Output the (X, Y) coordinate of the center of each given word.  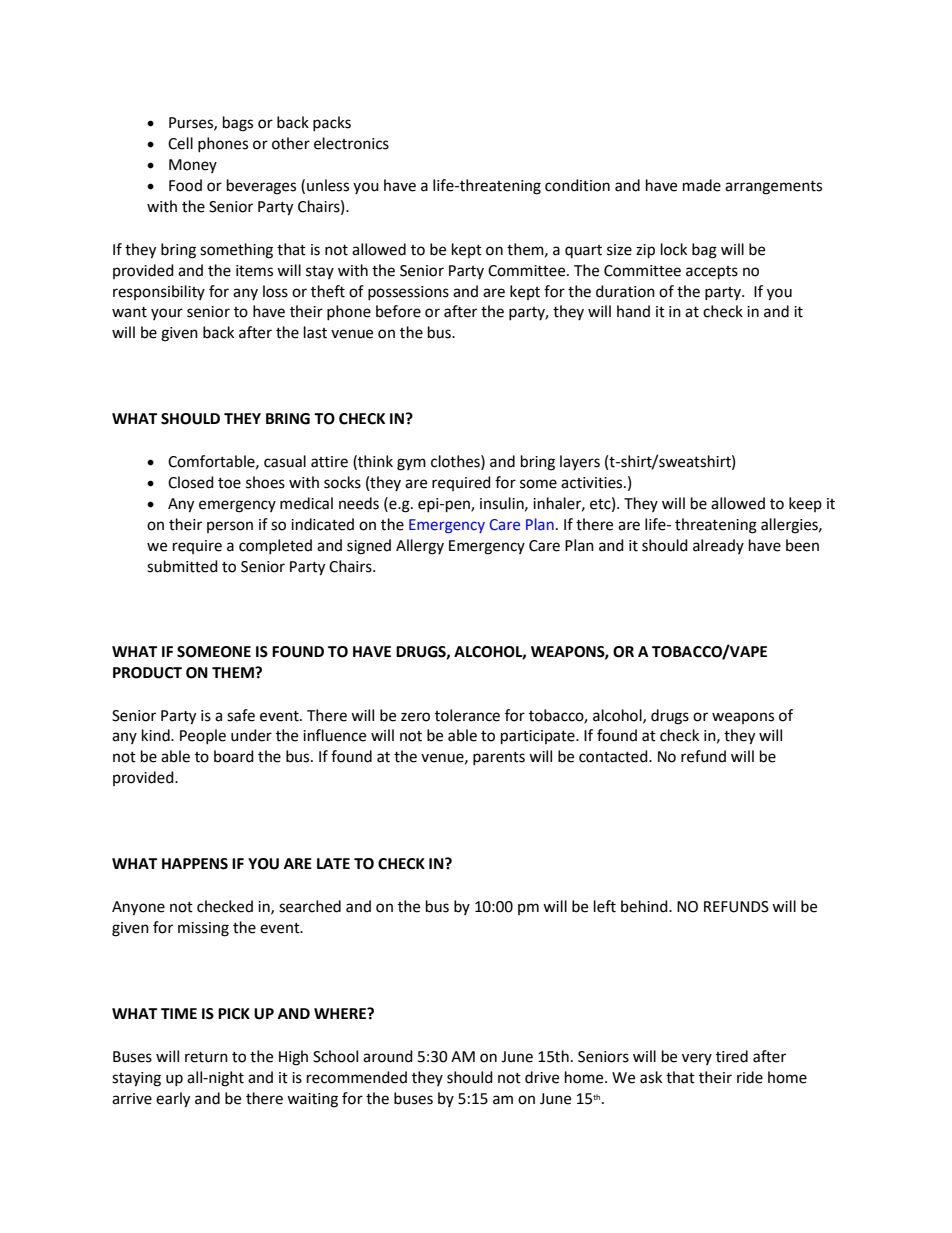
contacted (614, 756)
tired (732, 1056)
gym (411, 464)
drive (542, 1077)
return (206, 1057)
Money (193, 166)
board (234, 756)
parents (499, 758)
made (702, 185)
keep (805, 504)
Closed (191, 482)
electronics (351, 143)
